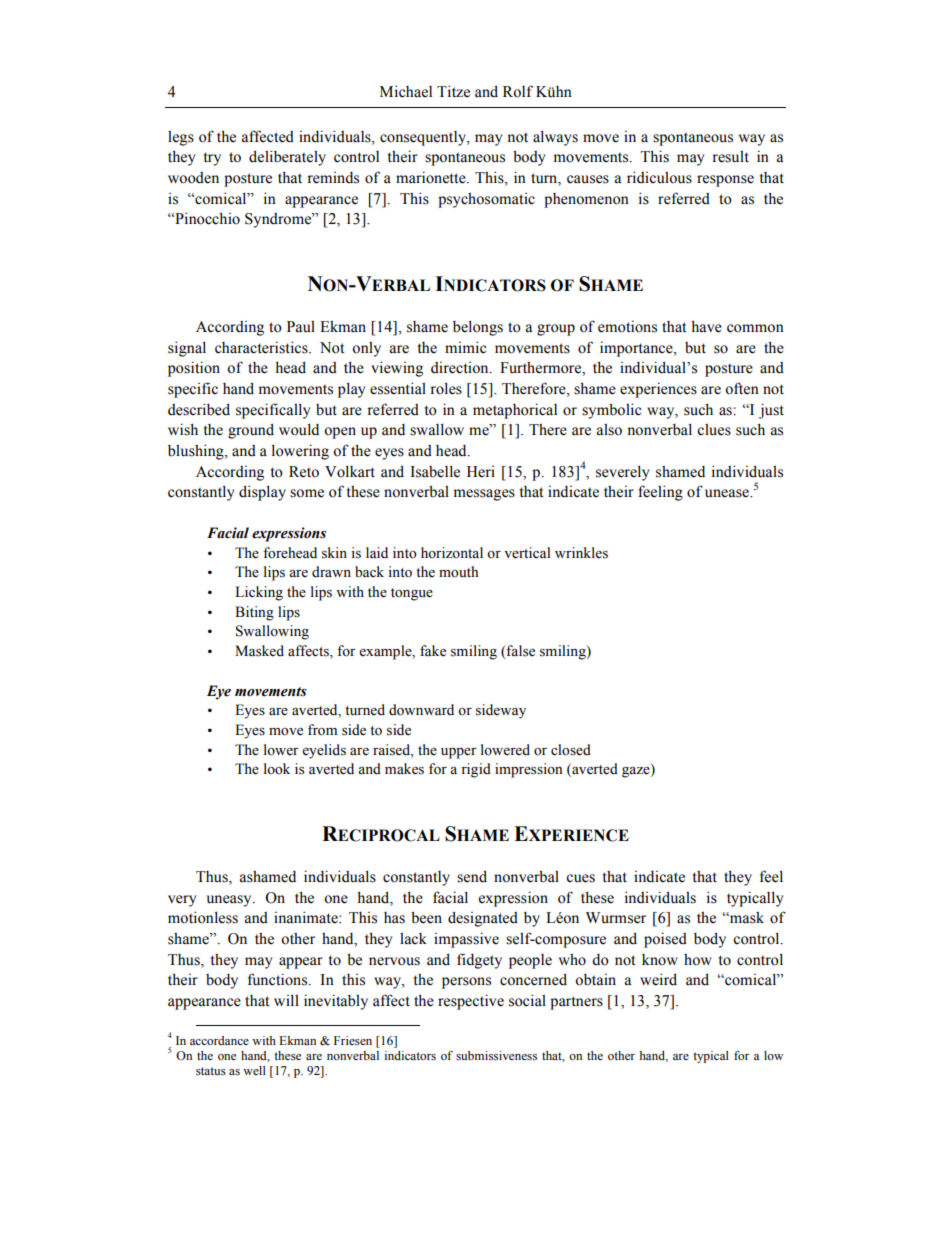 Image resolution: width=952 pixels, height=1233 pixels. I want to click on mouth, so click(458, 572).
